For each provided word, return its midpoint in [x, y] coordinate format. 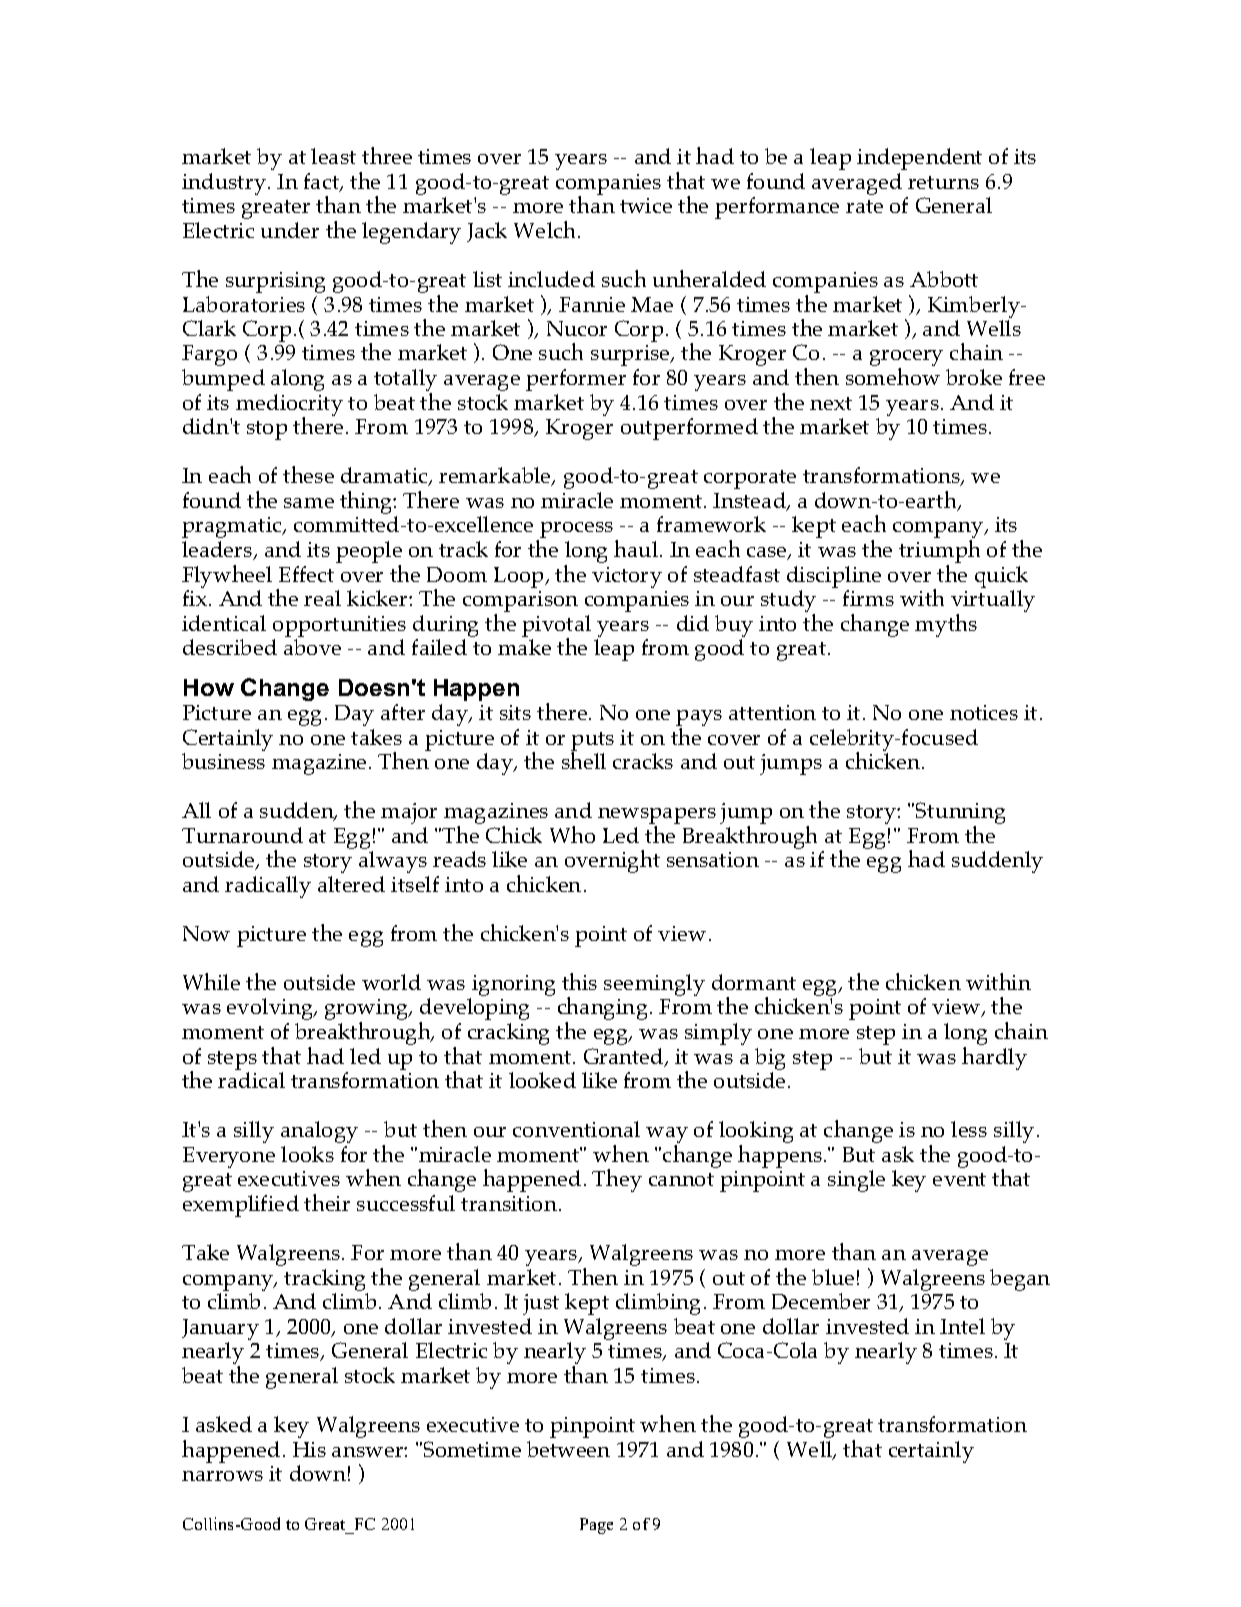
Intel [962, 1326]
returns [943, 182]
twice [646, 205]
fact [323, 182]
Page [596, 1526]
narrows [222, 1476]
